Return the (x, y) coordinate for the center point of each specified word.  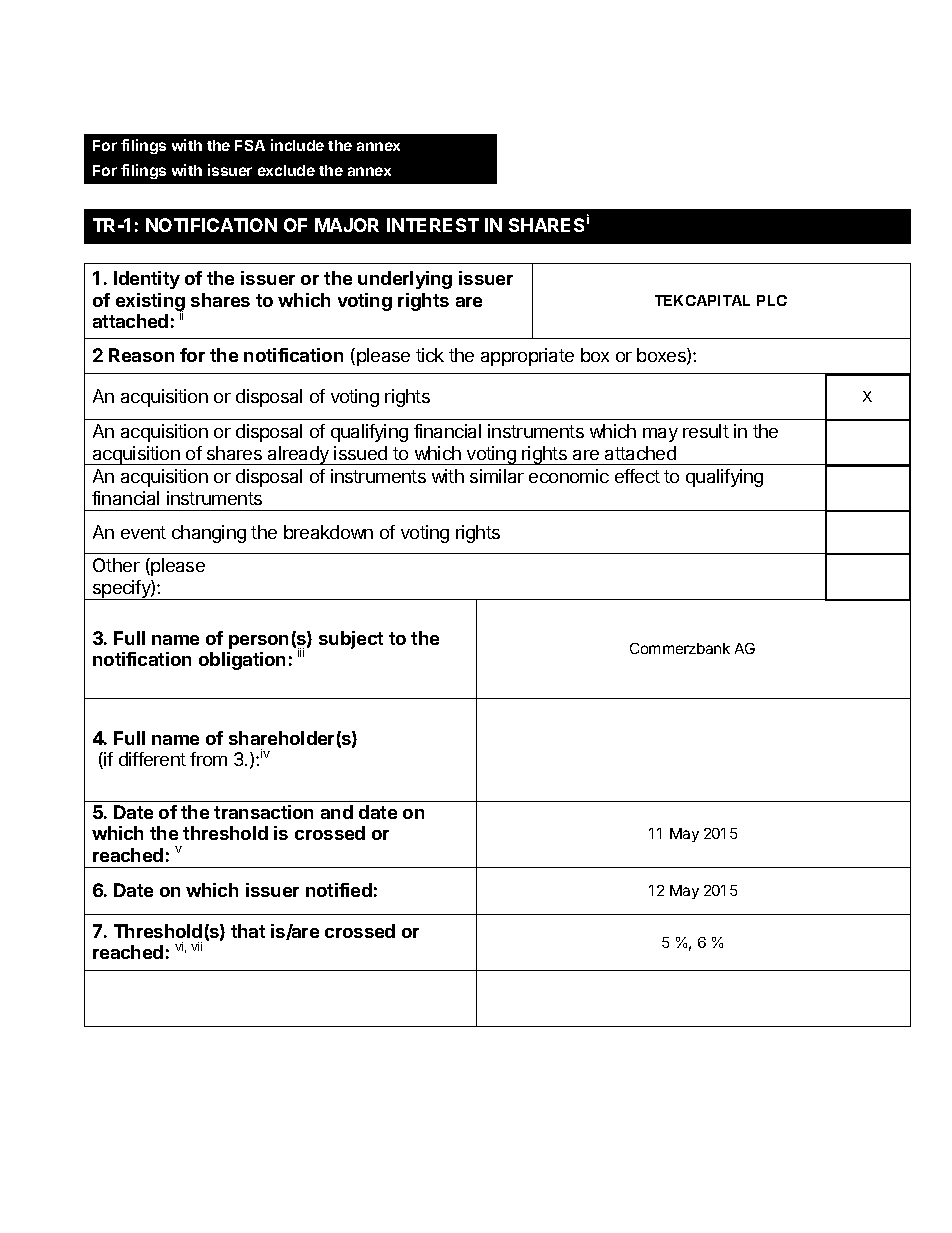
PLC (772, 300)
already (298, 455)
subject (351, 640)
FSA (250, 145)
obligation (242, 661)
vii (196, 946)
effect (637, 476)
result (706, 431)
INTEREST (433, 225)
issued (360, 453)
